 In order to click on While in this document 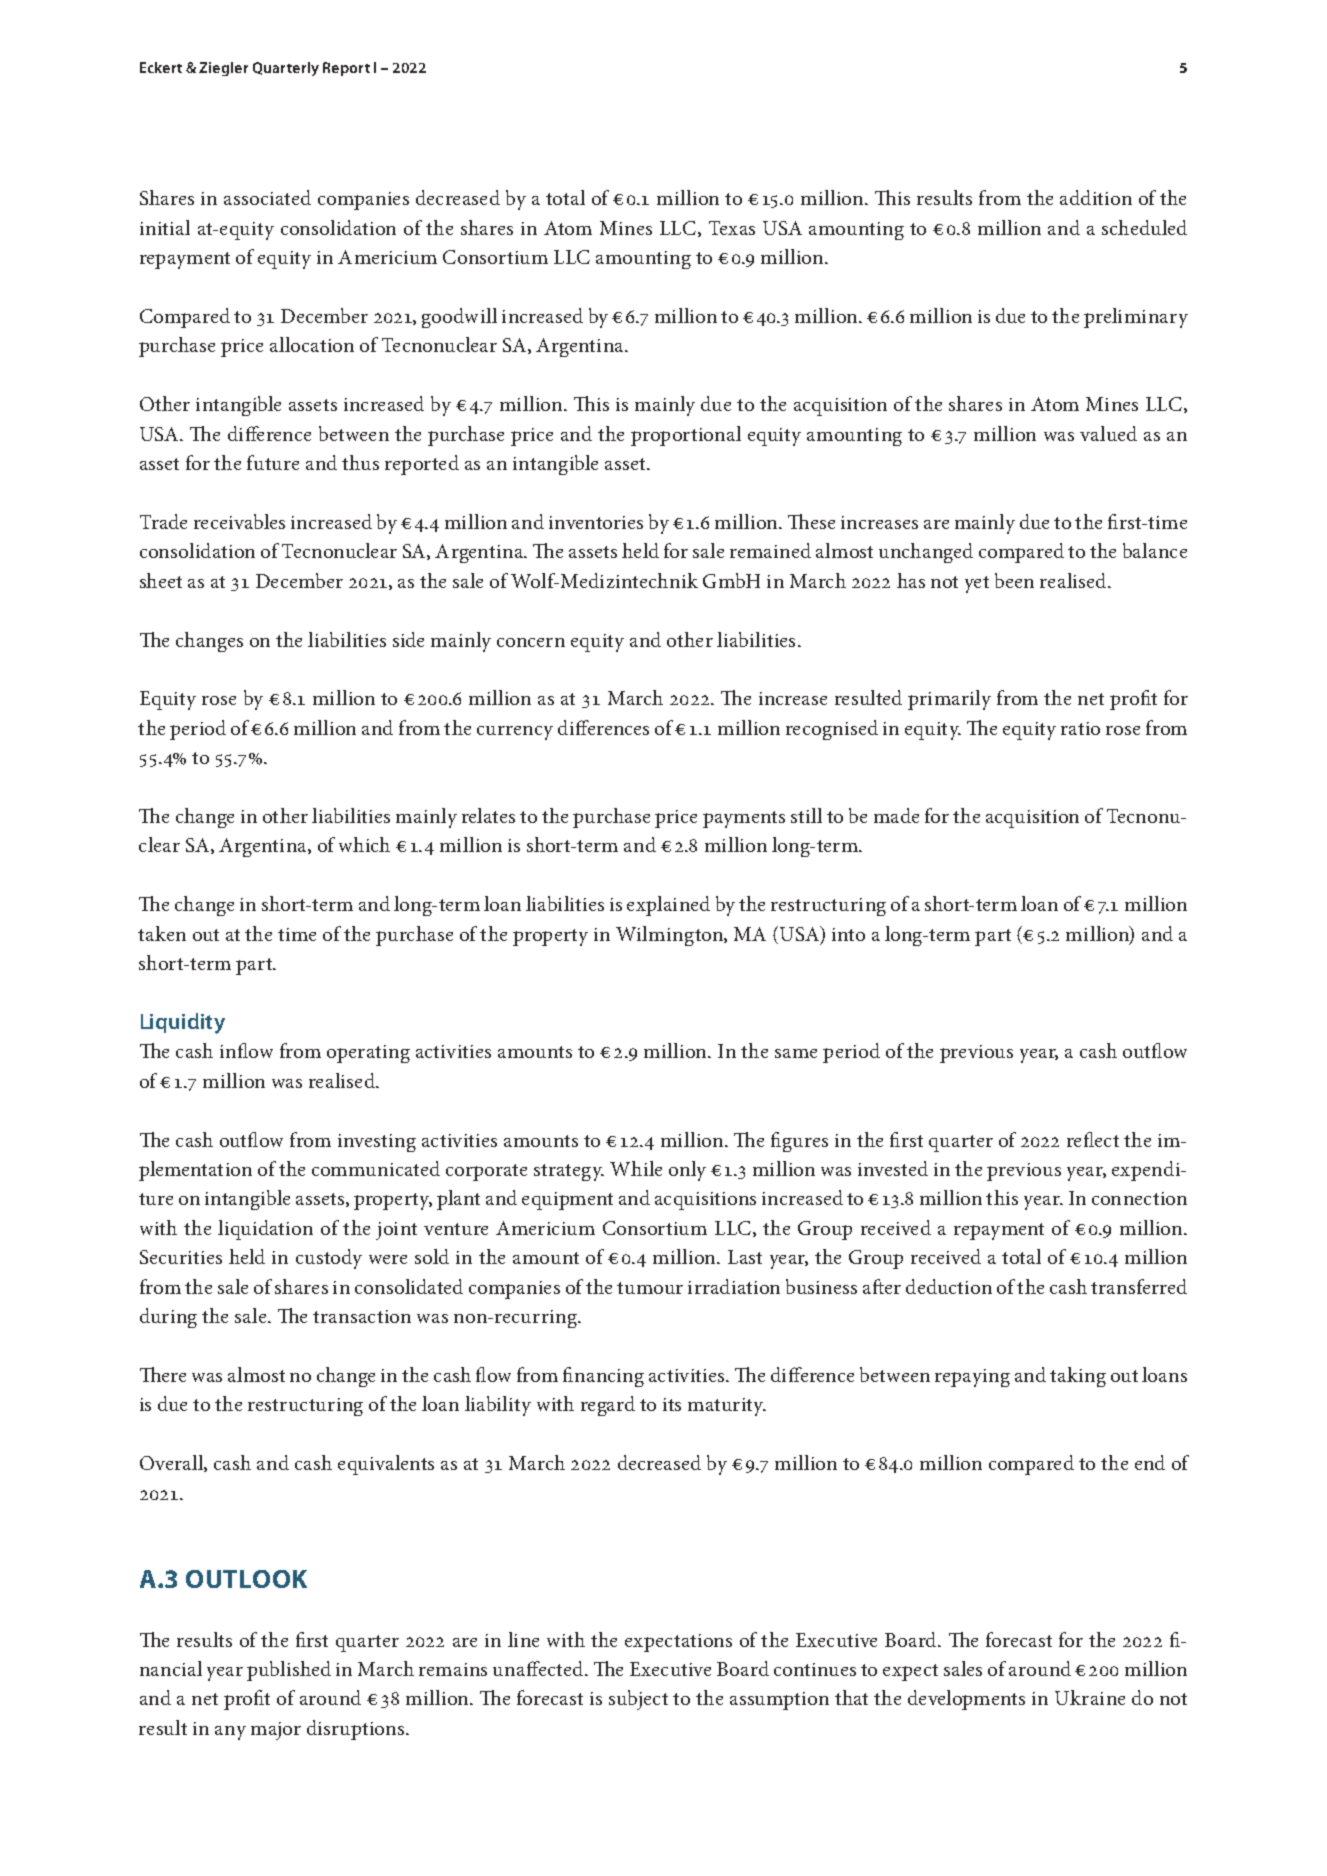, I will do `click(636, 1168)`.
